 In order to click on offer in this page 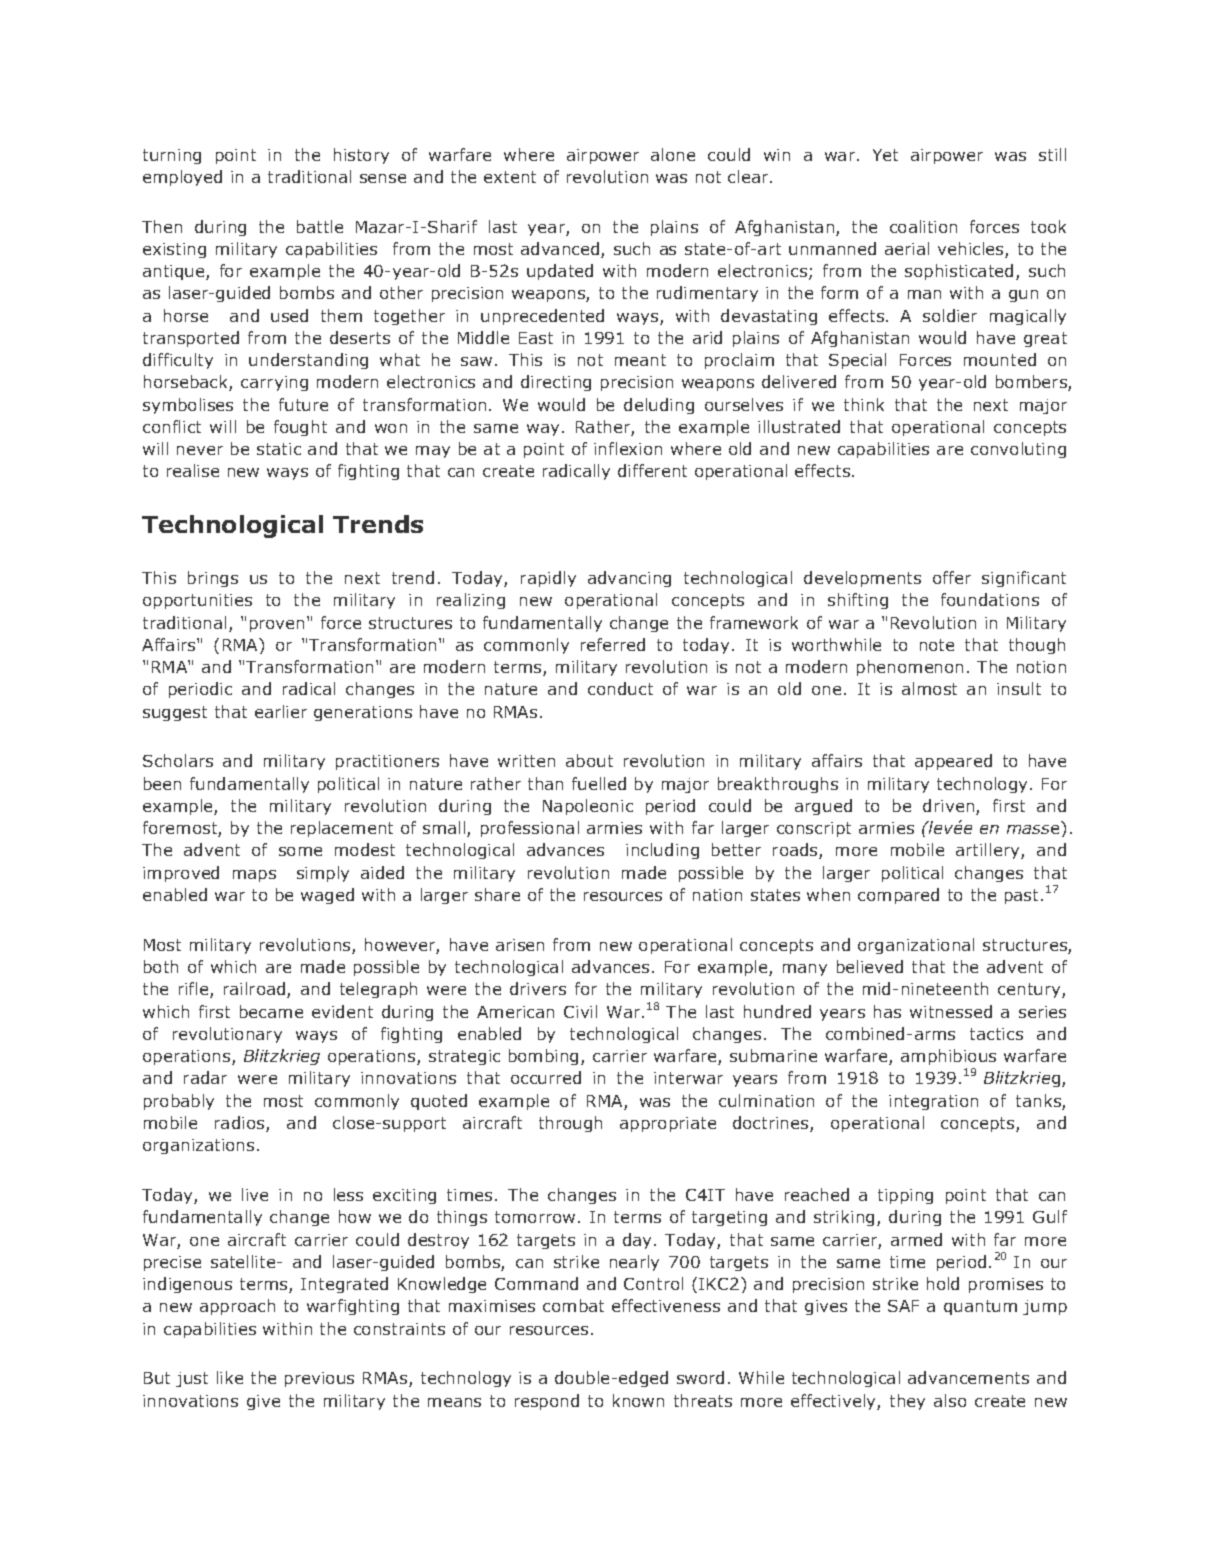, I will do `click(952, 577)`.
